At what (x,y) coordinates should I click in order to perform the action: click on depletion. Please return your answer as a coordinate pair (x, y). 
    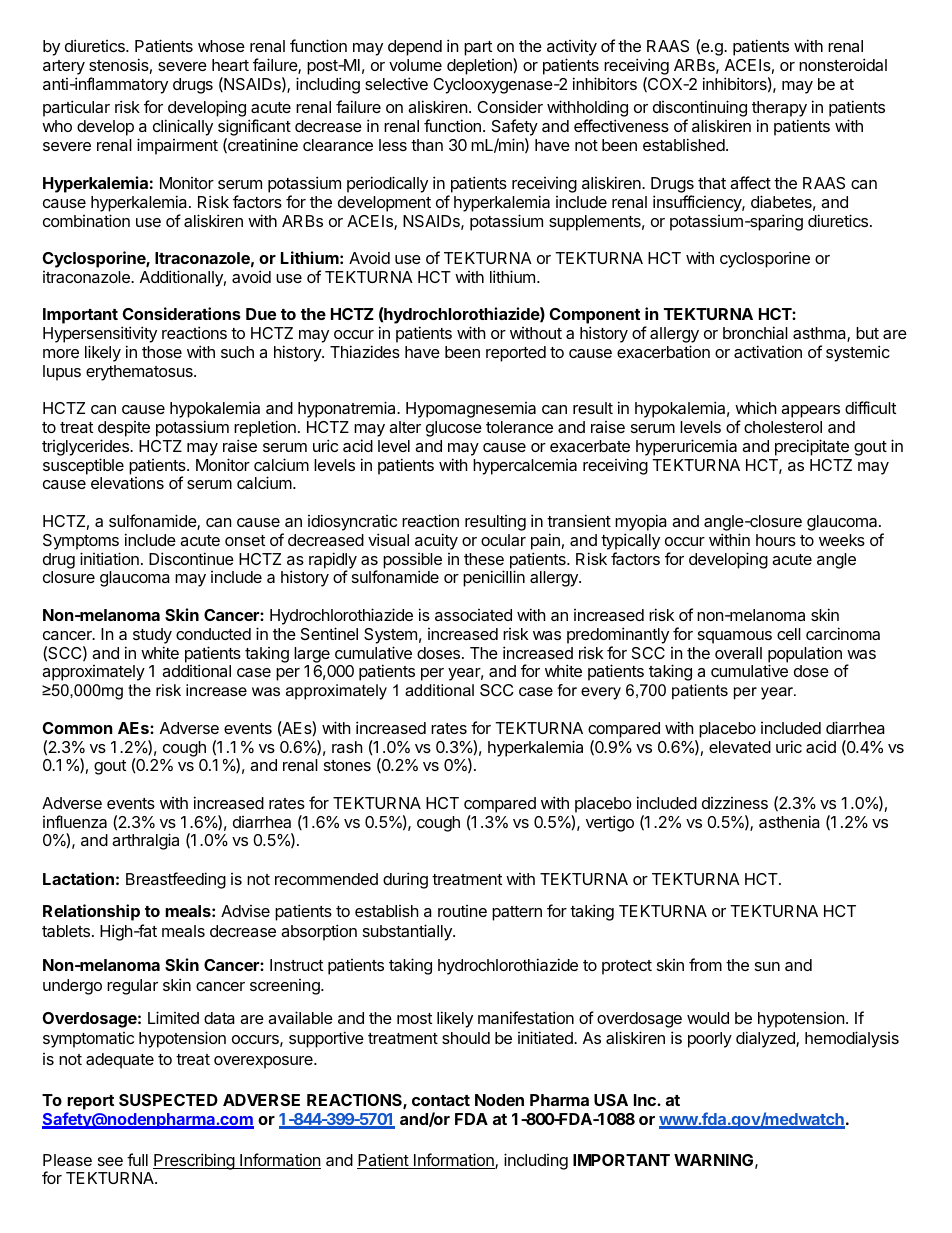
    Looking at the image, I should click on (480, 66).
